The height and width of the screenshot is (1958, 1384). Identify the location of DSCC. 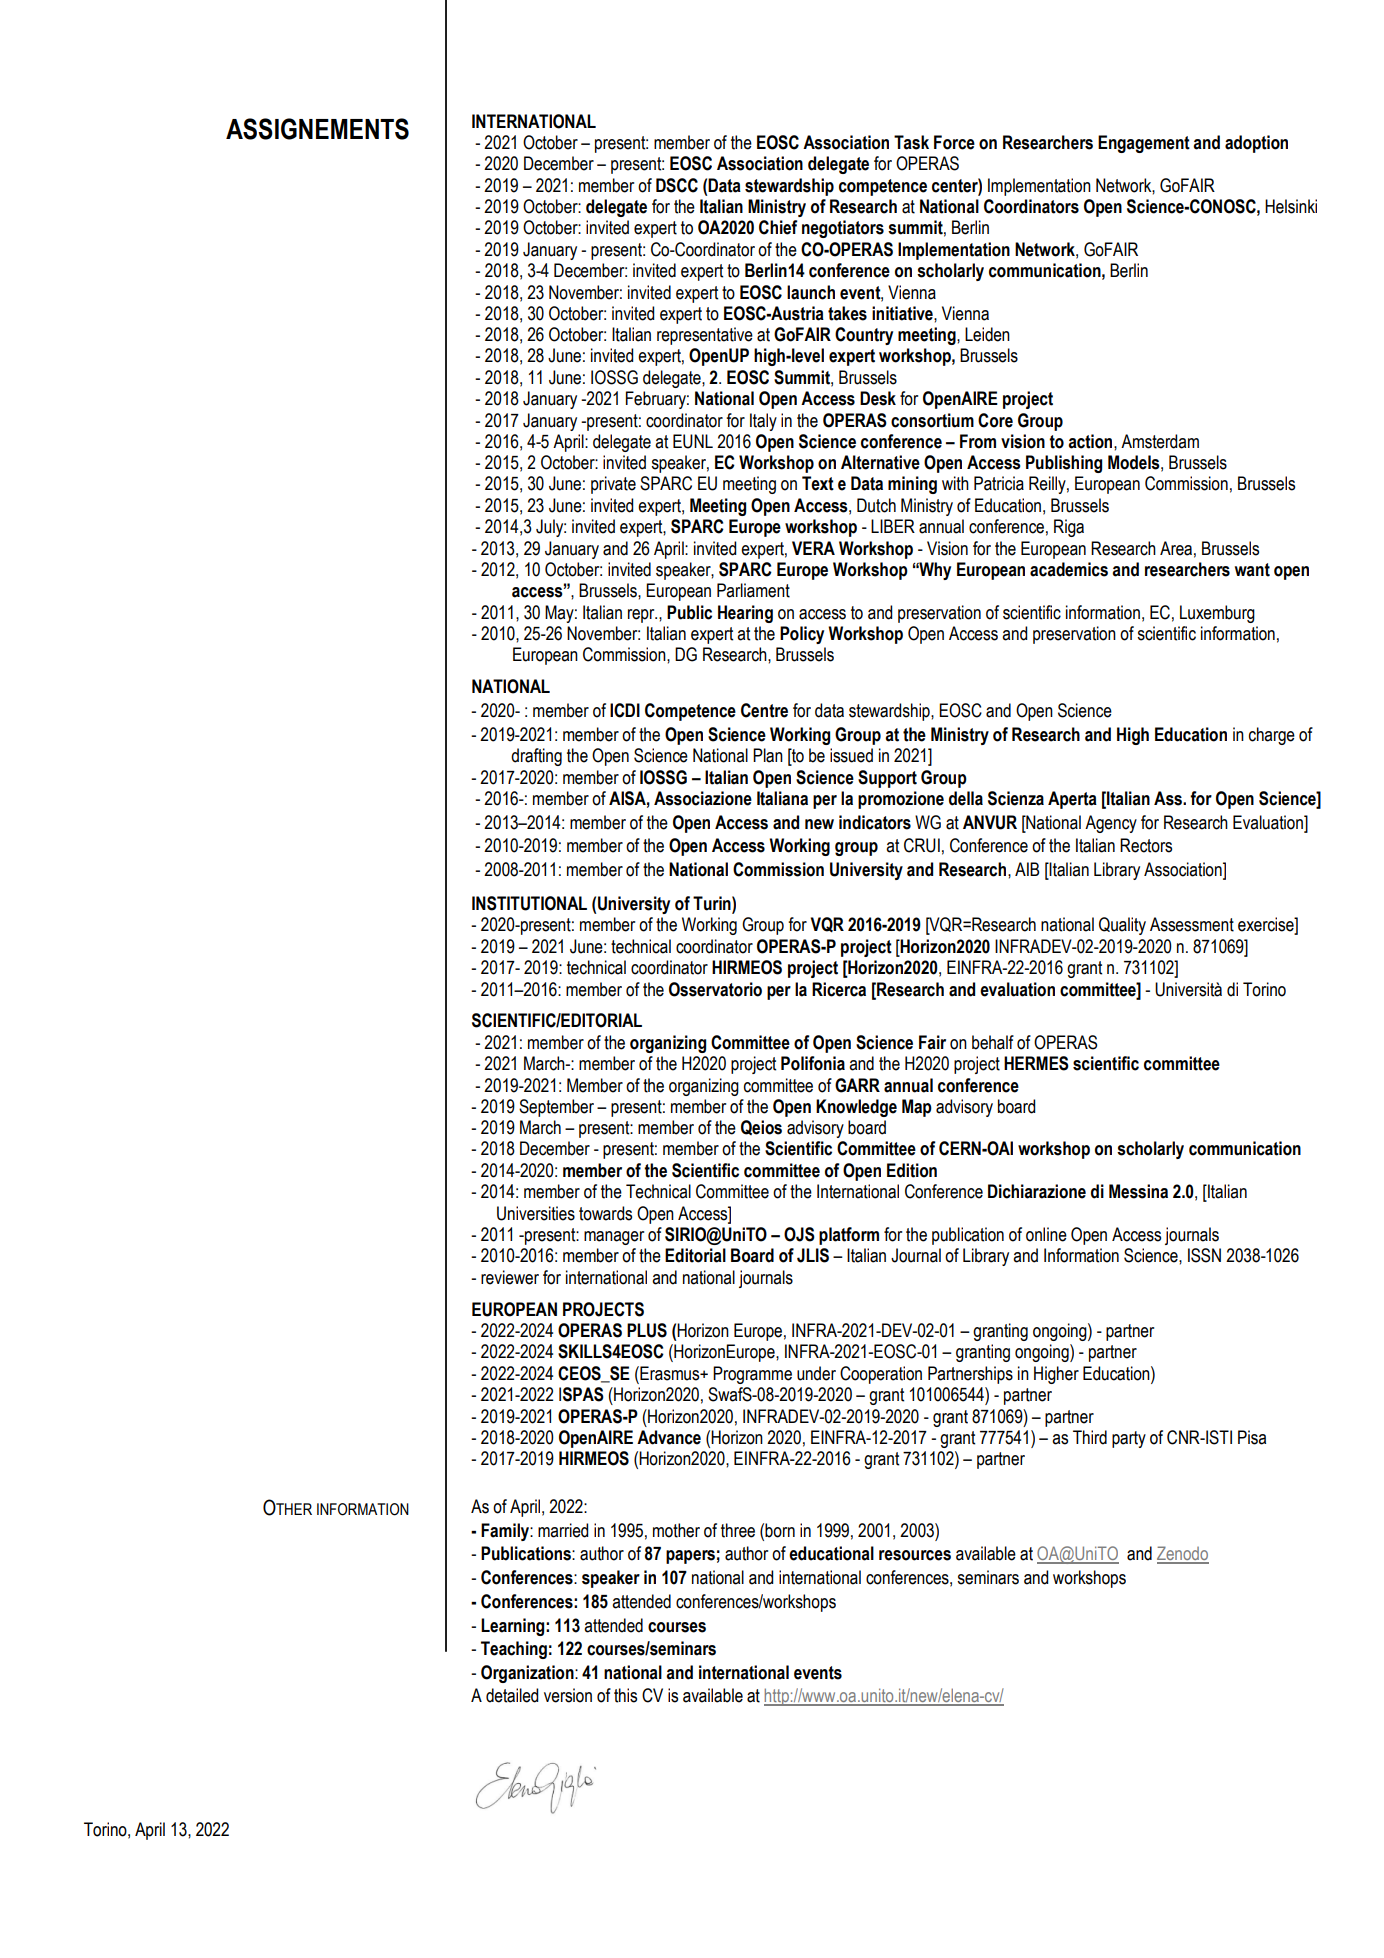
(677, 185).
